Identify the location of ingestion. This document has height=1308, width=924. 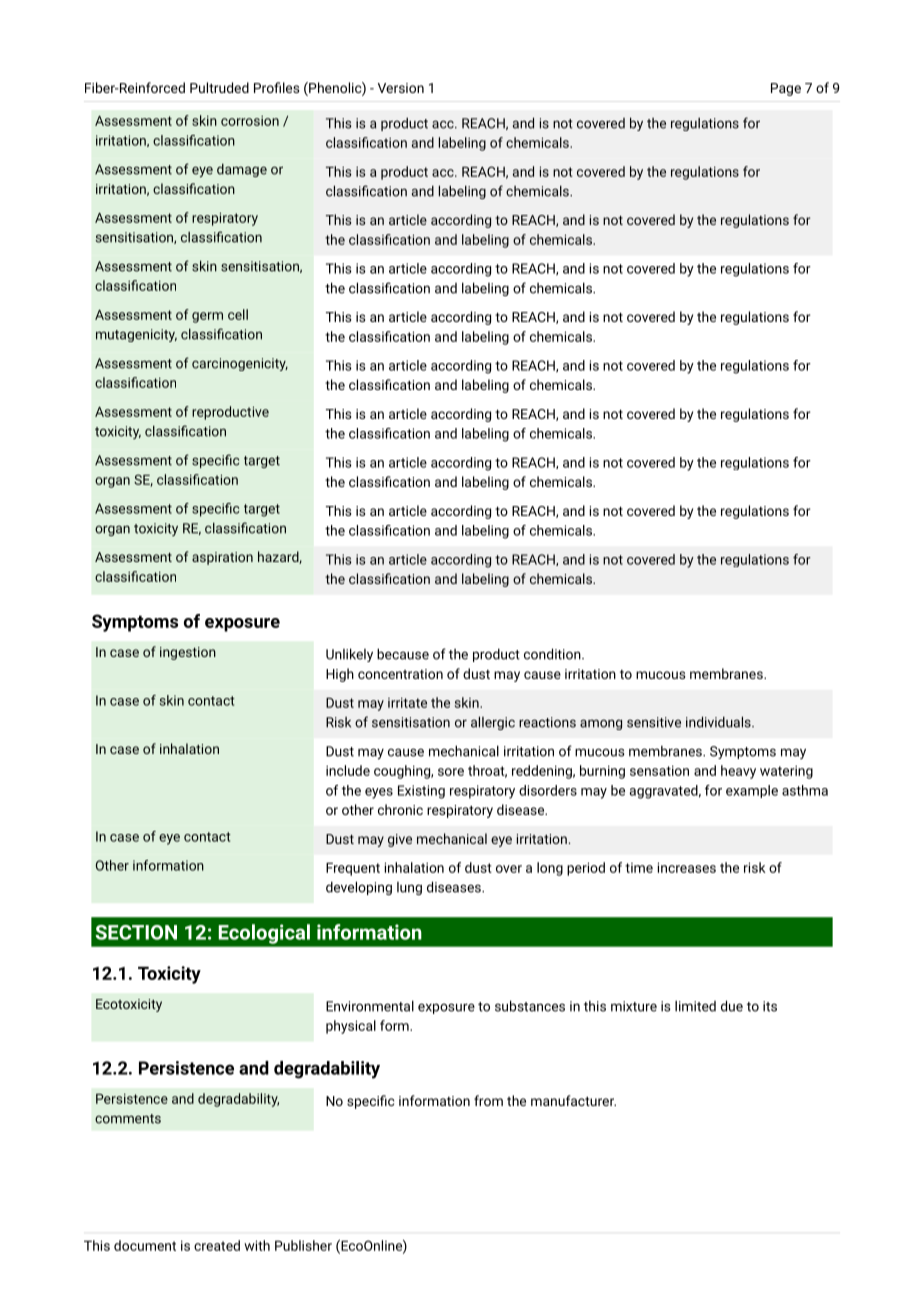
(188, 653).
